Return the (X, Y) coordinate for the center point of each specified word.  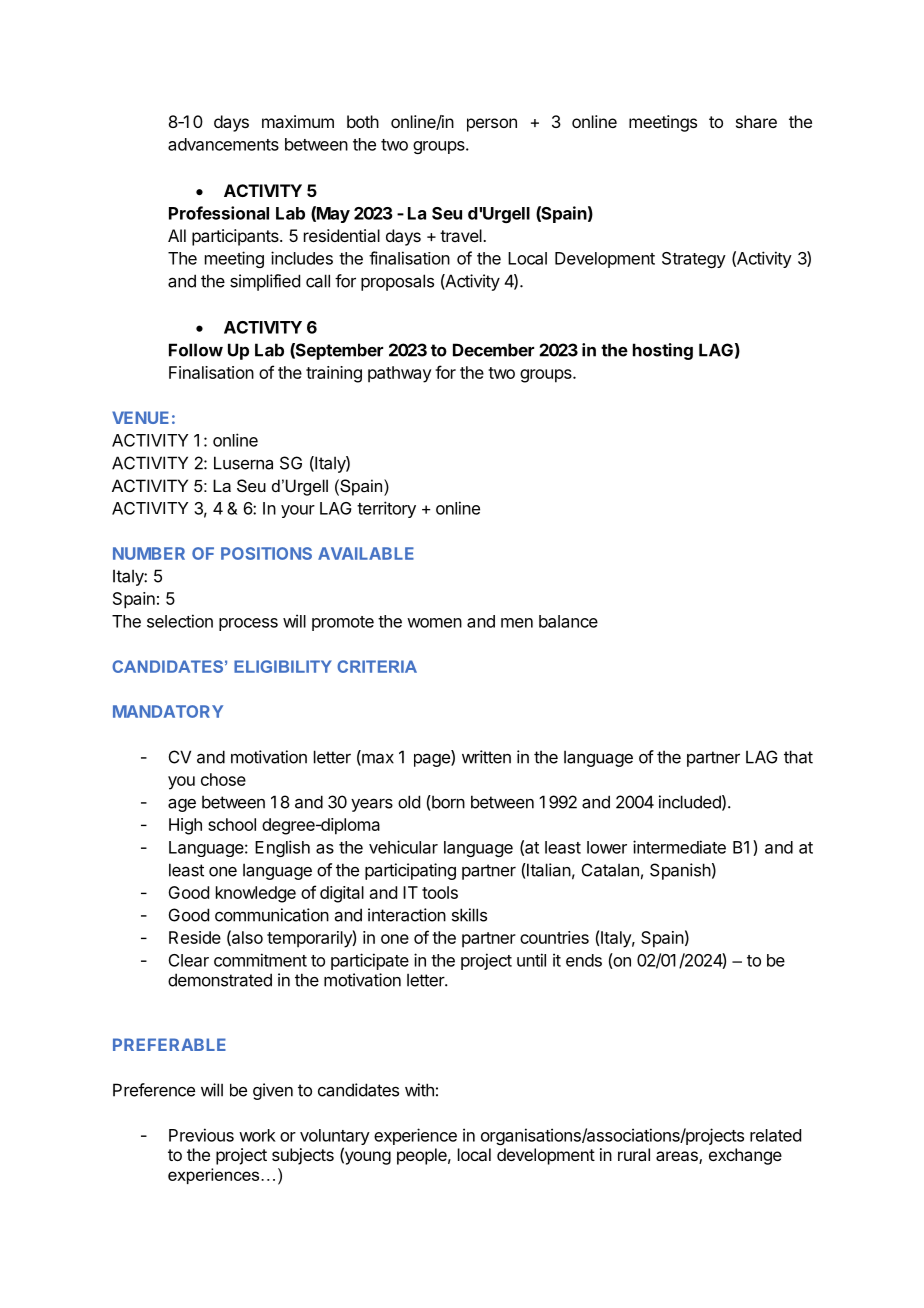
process (248, 624)
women (434, 623)
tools (440, 892)
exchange (745, 1156)
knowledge (256, 894)
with (419, 1090)
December (493, 350)
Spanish (680, 871)
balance (568, 621)
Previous (201, 1135)
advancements (223, 144)
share (756, 121)
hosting (663, 351)
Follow (196, 350)
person (492, 125)
